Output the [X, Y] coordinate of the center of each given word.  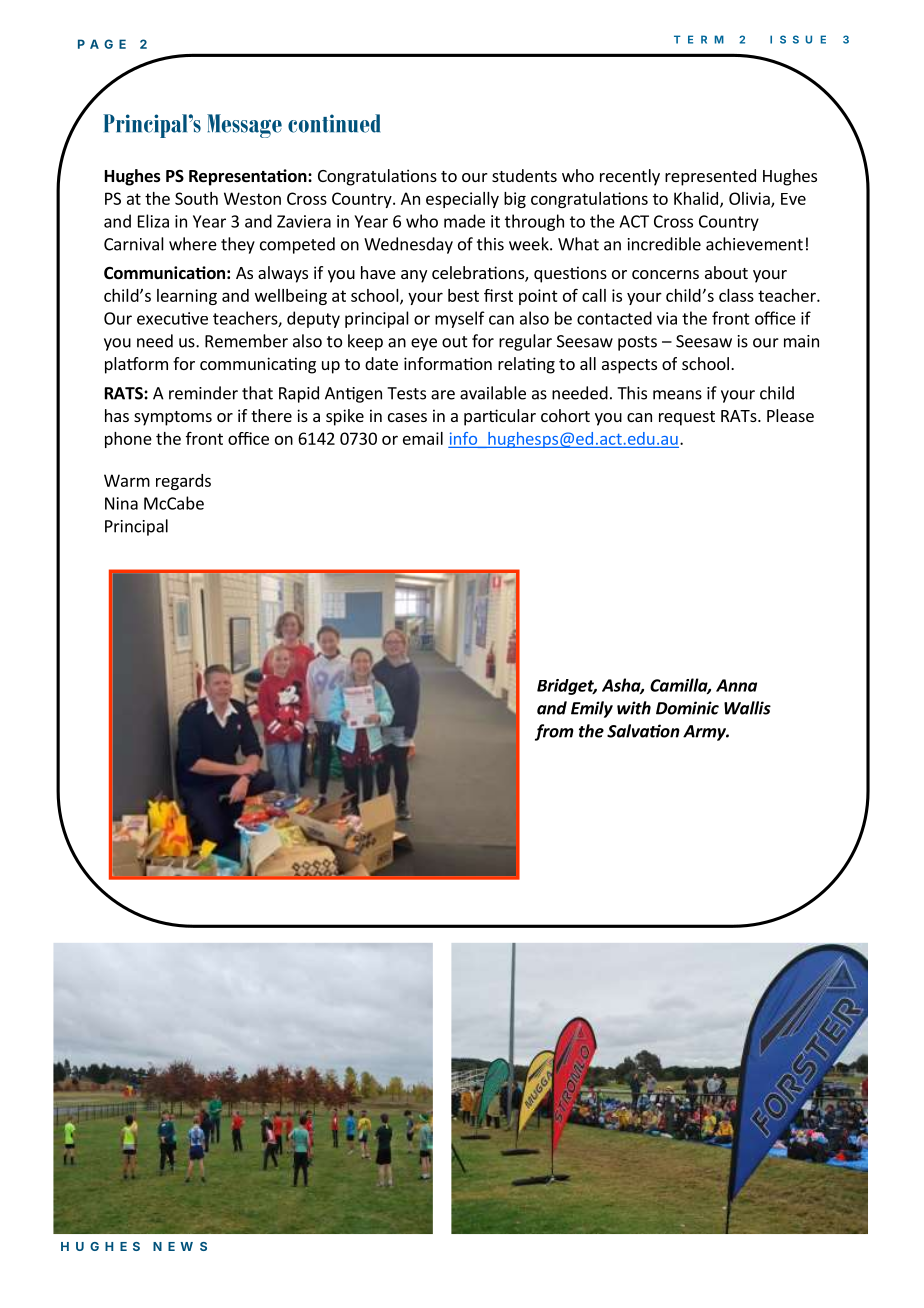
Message [244, 126]
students [524, 175]
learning [187, 297]
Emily [592, 709]
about [726, 272]
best [463, 295]
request [687, 418]
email [423, 438]
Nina [121, 503]
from [554, 732]
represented [710, 177]
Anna [736, 685]
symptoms [173, 418]
